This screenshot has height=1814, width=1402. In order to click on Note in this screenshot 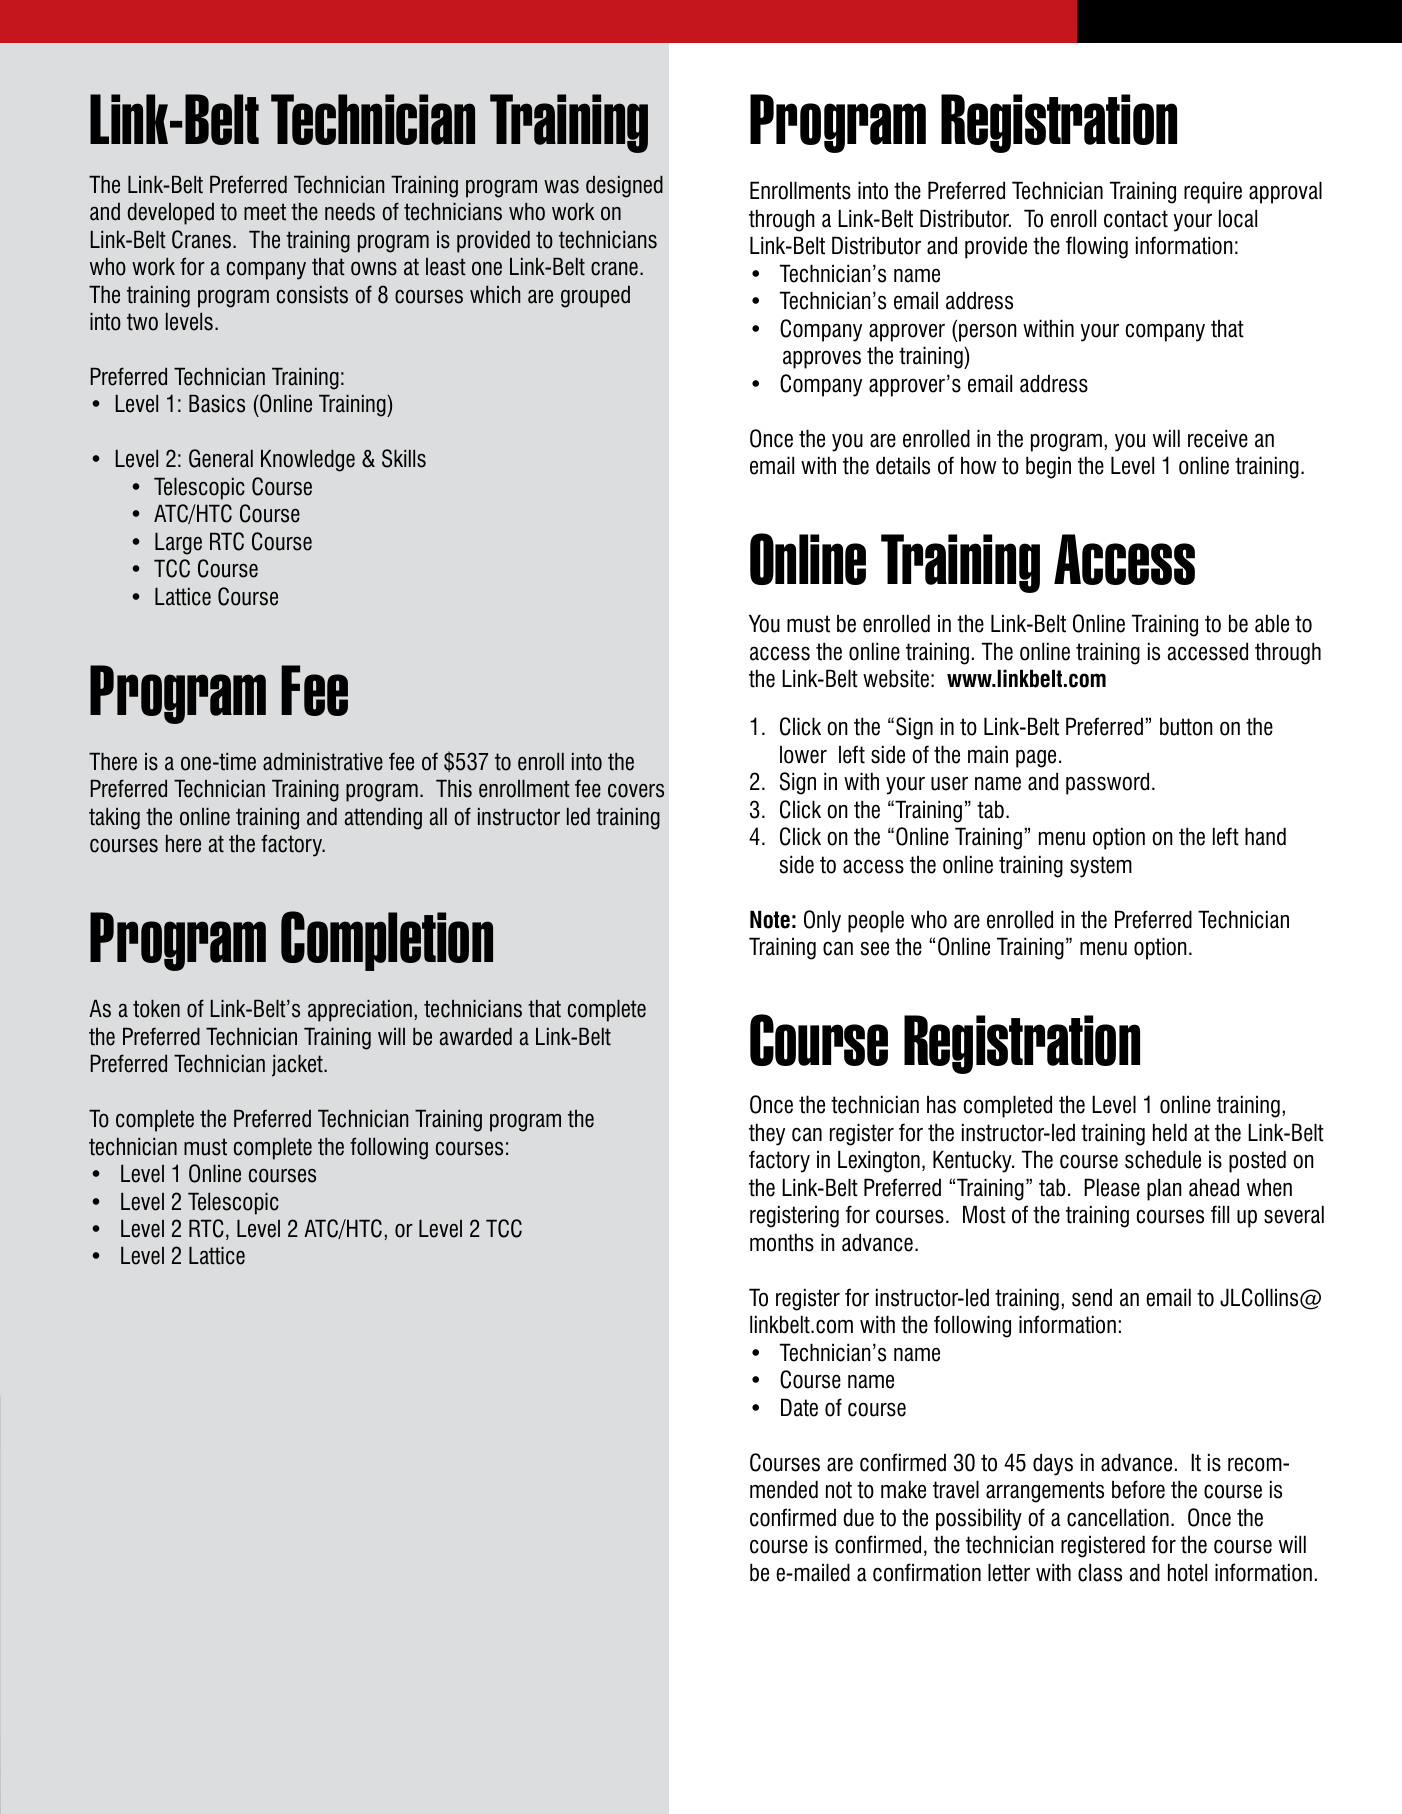, I will do `click(770, 919)`.
